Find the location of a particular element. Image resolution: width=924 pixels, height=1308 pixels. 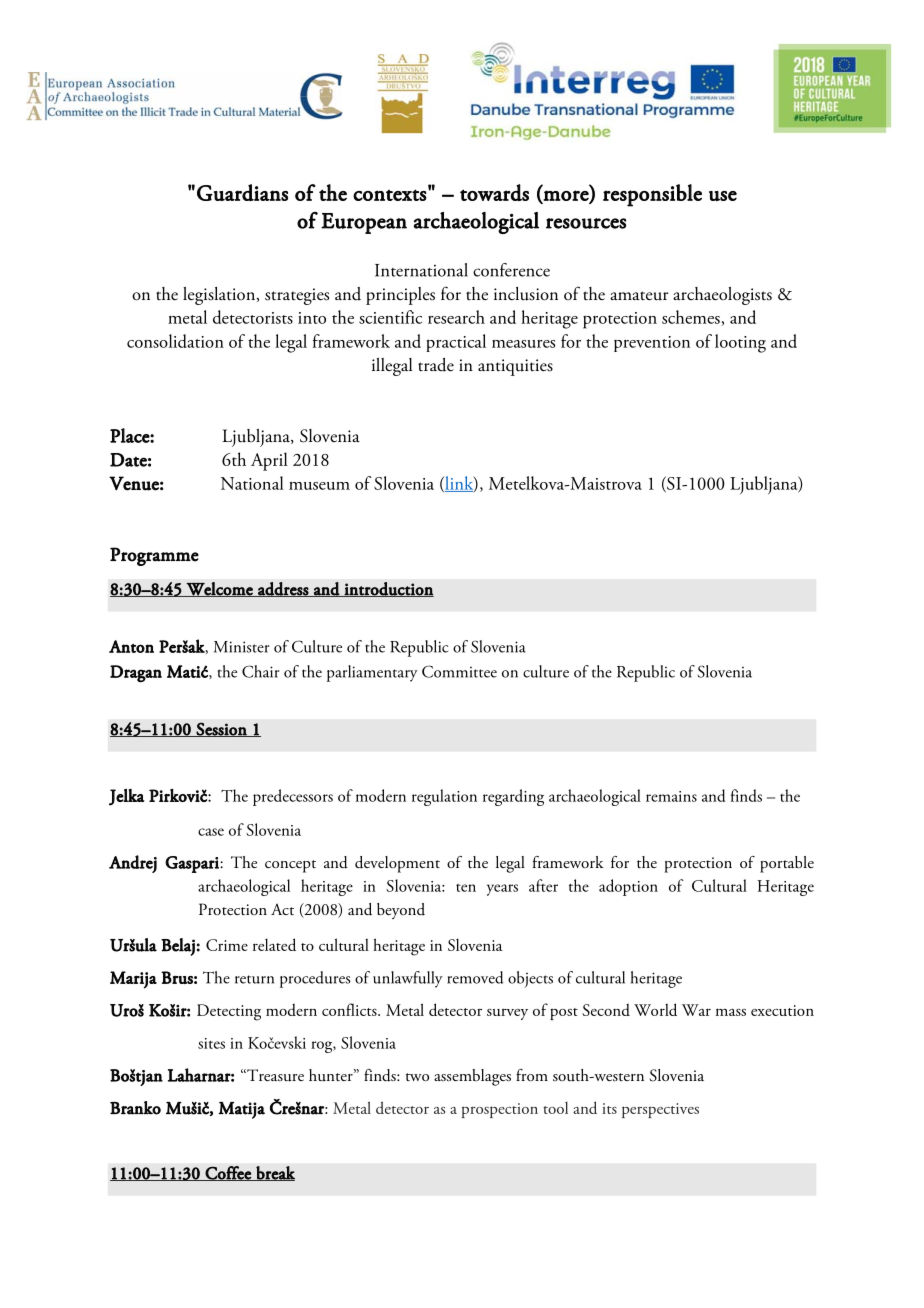

introduction is located at coordinates (388, 589).
